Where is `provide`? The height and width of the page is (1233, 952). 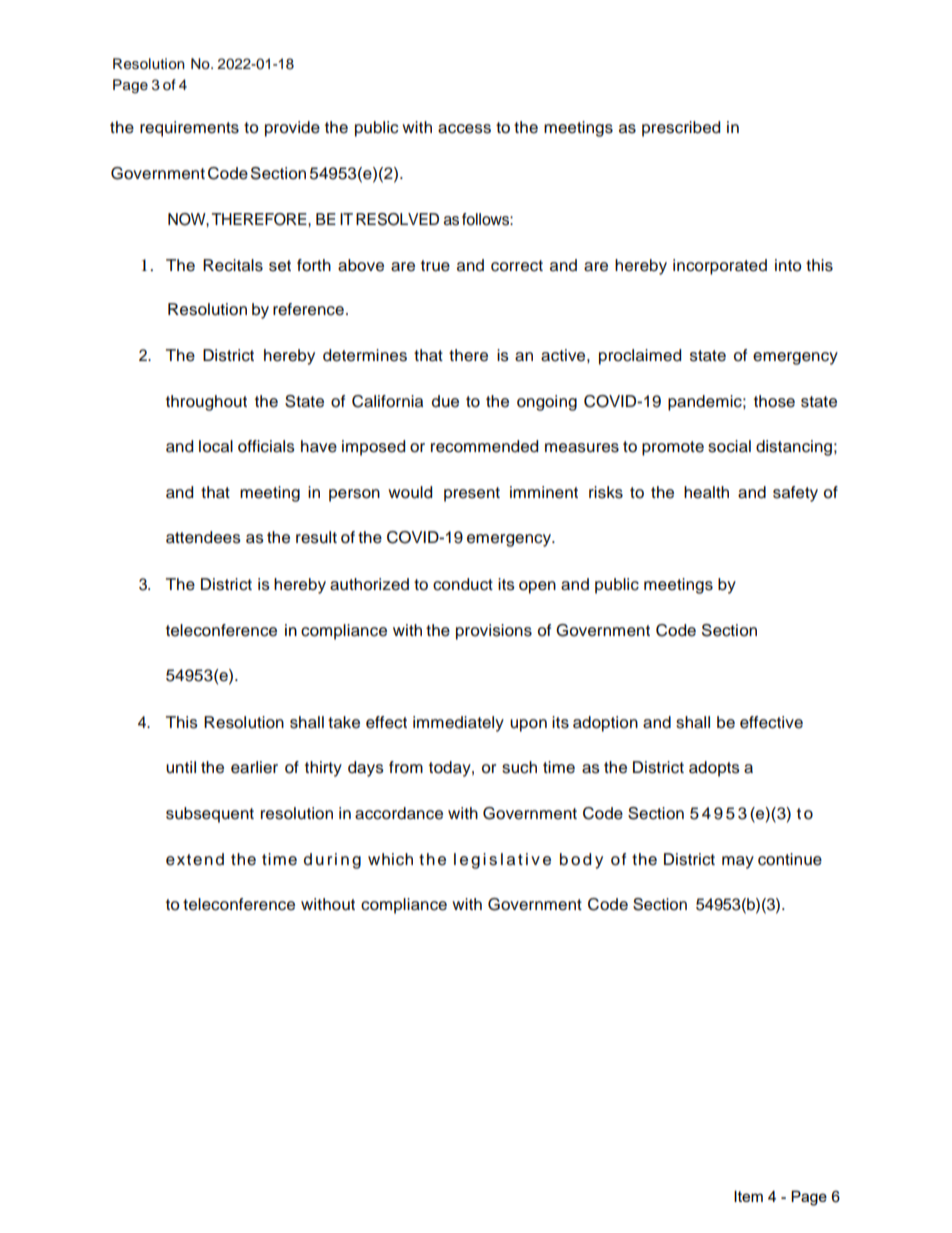 provide is located at coordinates (292, 129).
